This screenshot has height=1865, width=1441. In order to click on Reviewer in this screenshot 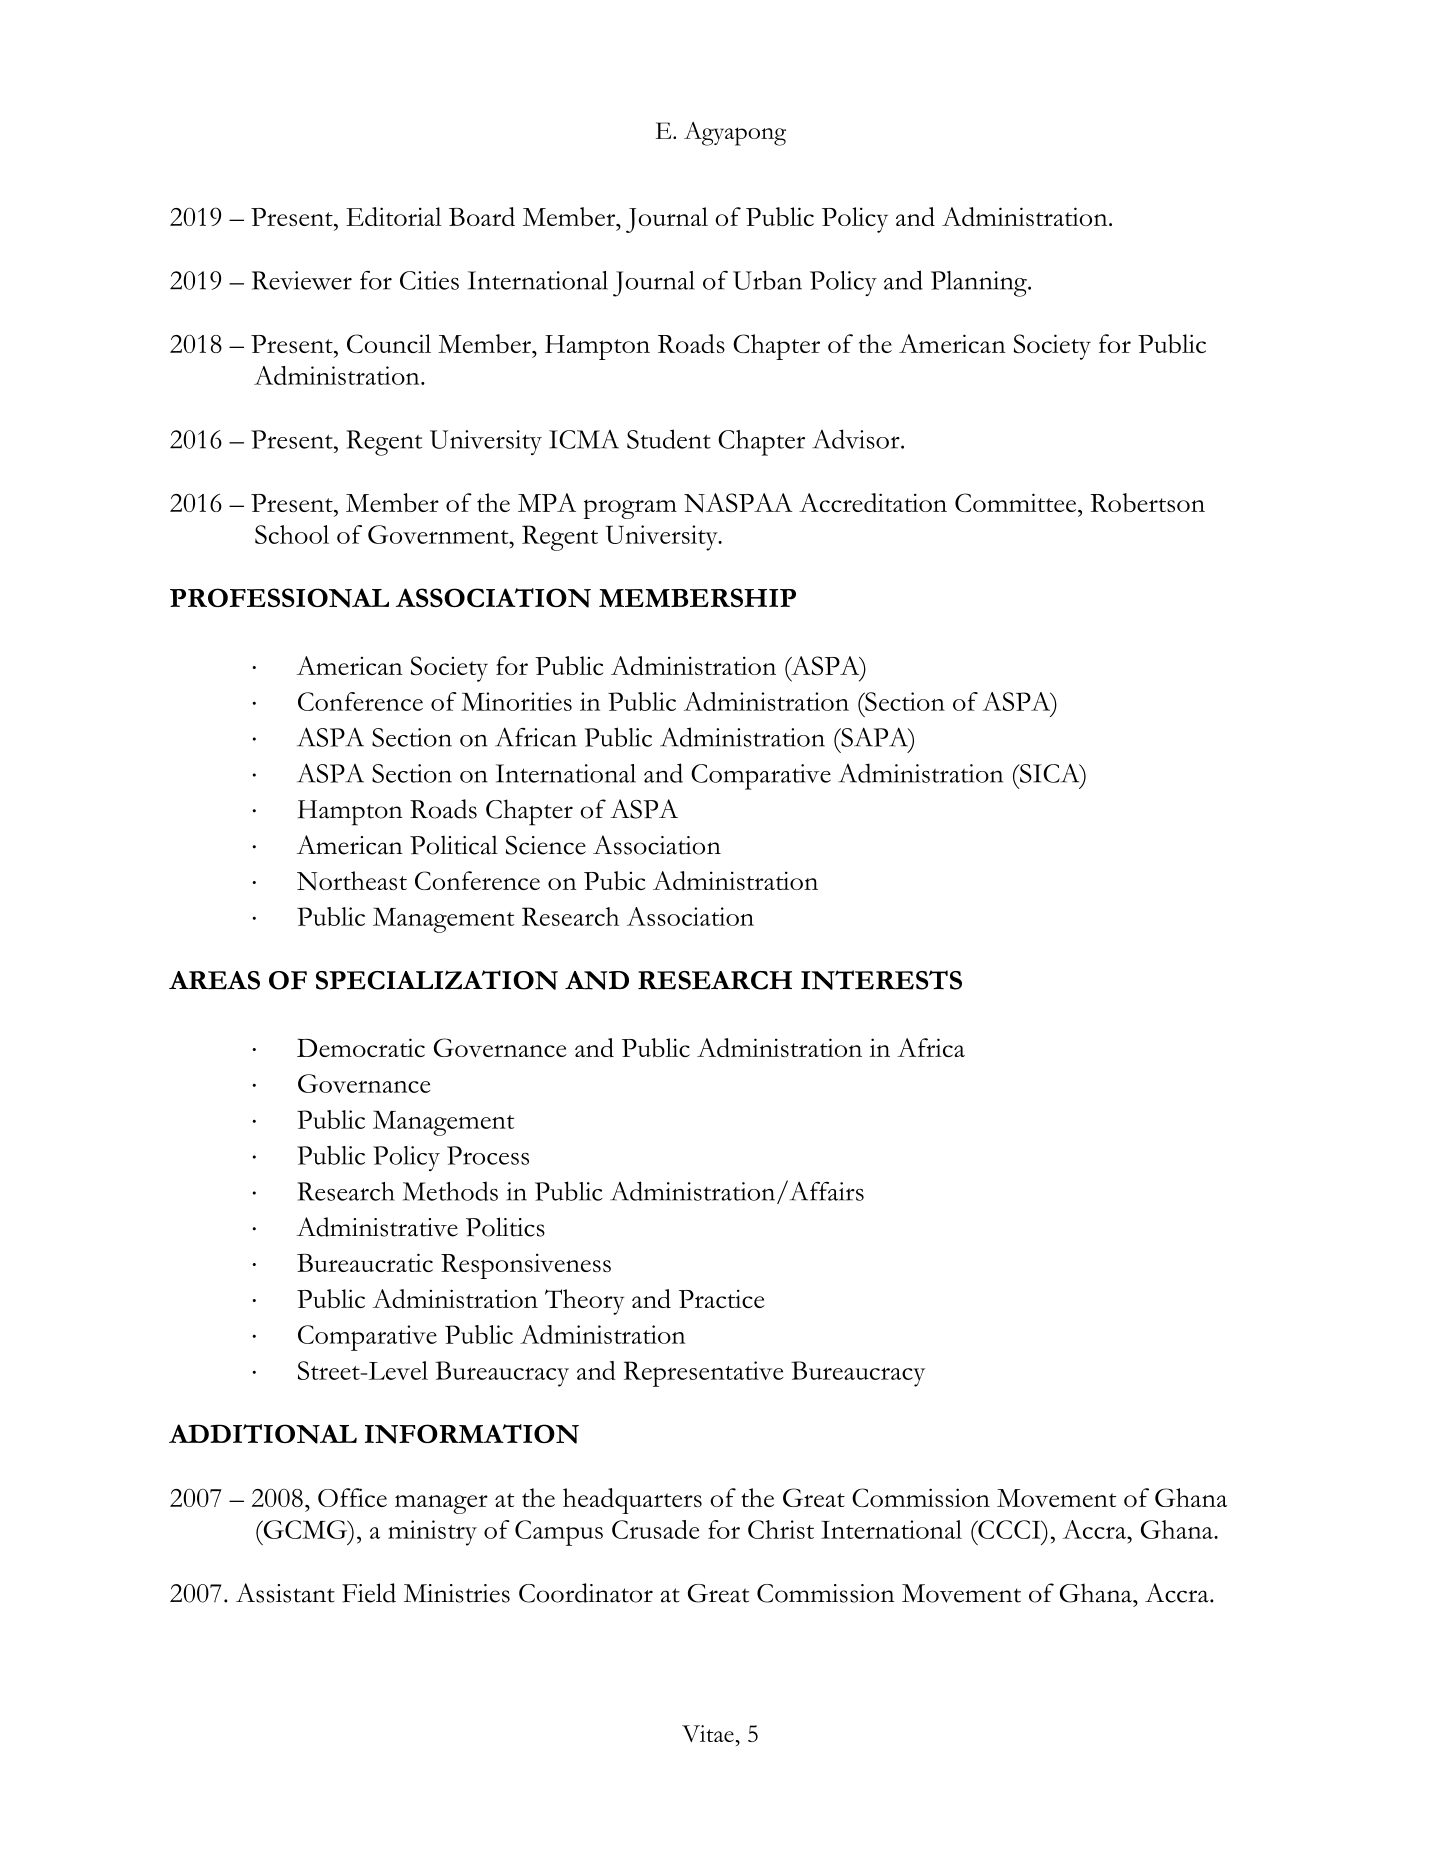, I will do `click(302, 280)`.
